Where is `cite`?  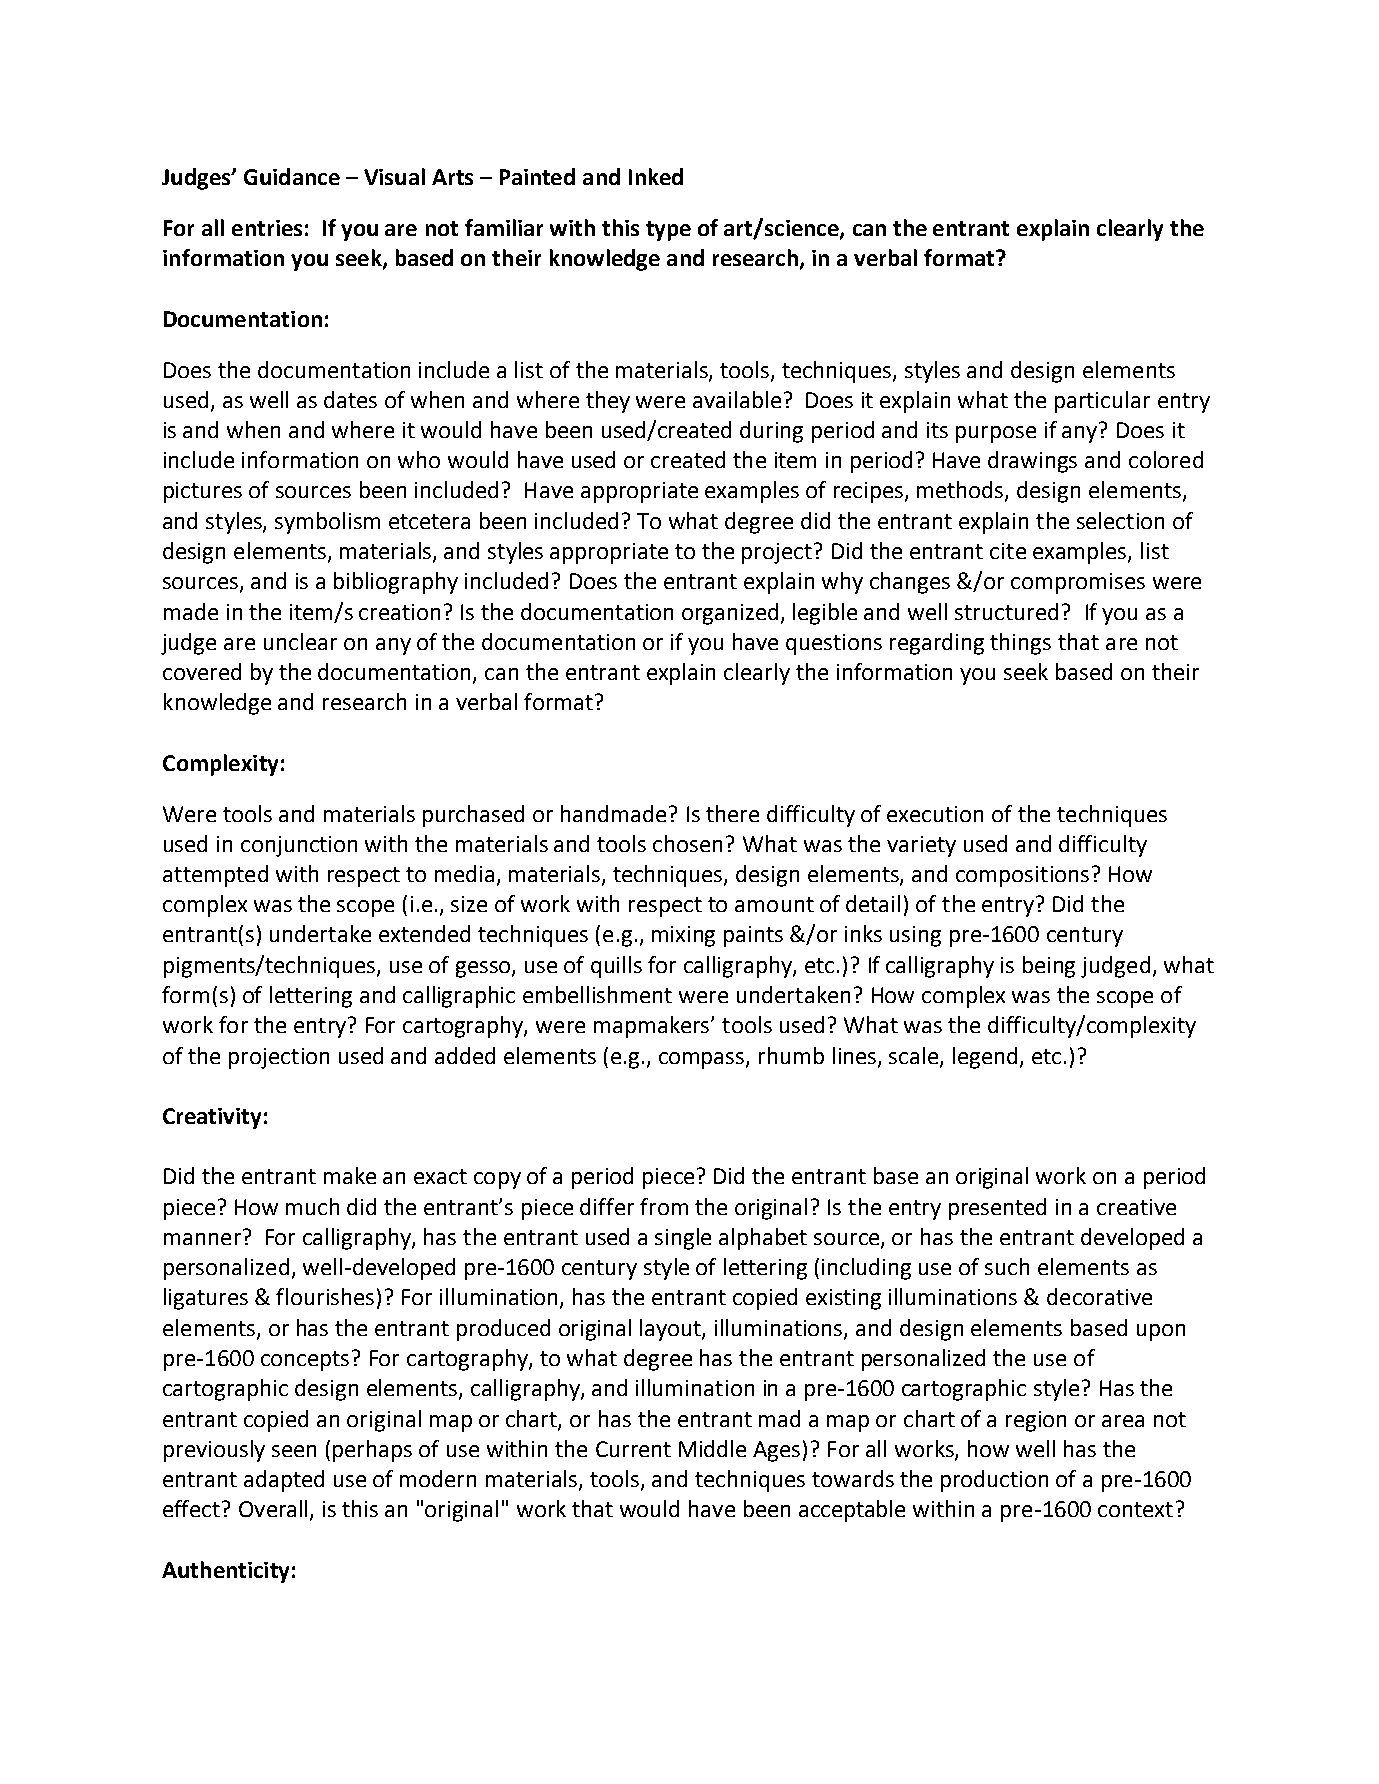 cite is located at coordinates (1008, 551).
